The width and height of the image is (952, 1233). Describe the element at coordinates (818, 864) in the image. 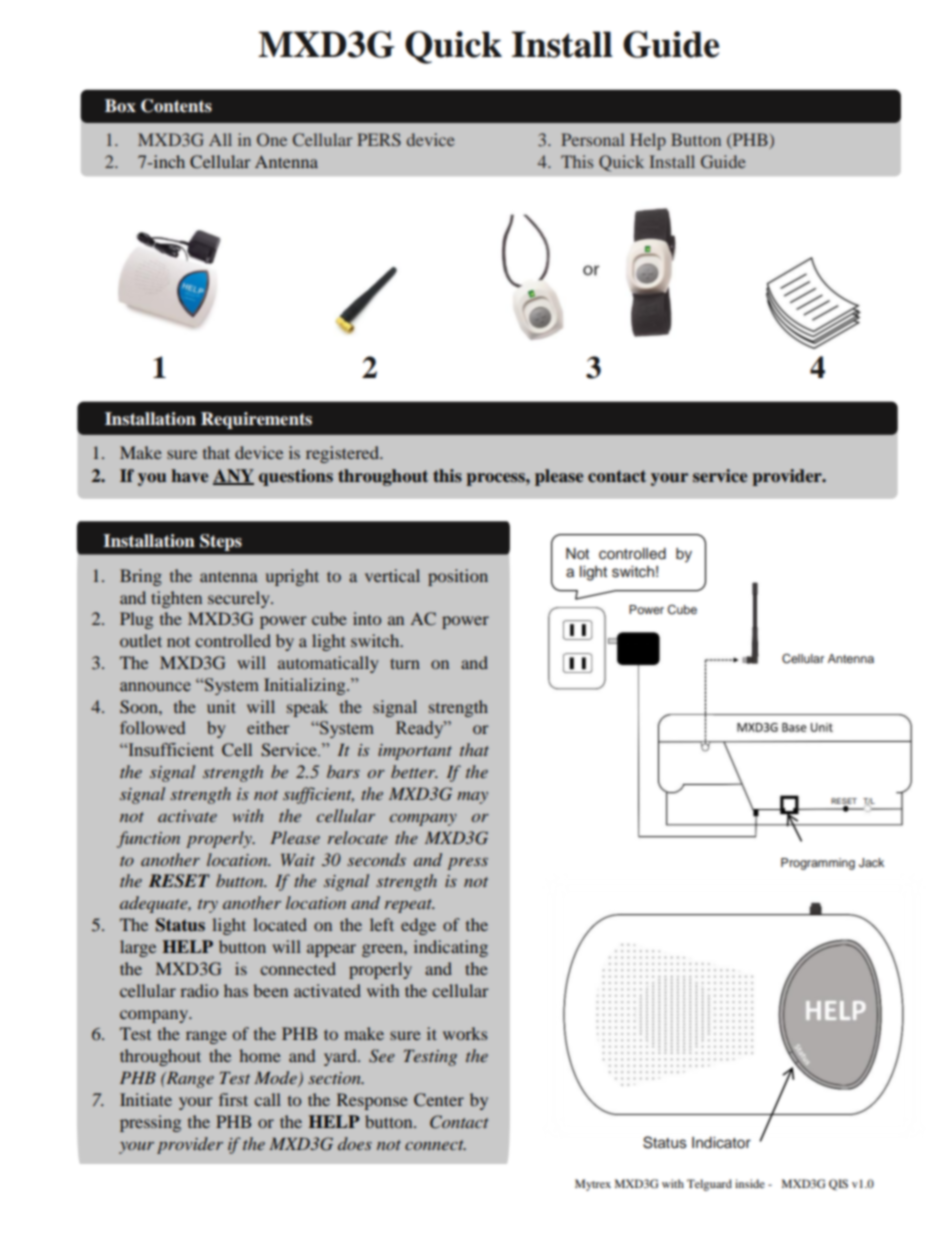

I see `Programming` at that location.
